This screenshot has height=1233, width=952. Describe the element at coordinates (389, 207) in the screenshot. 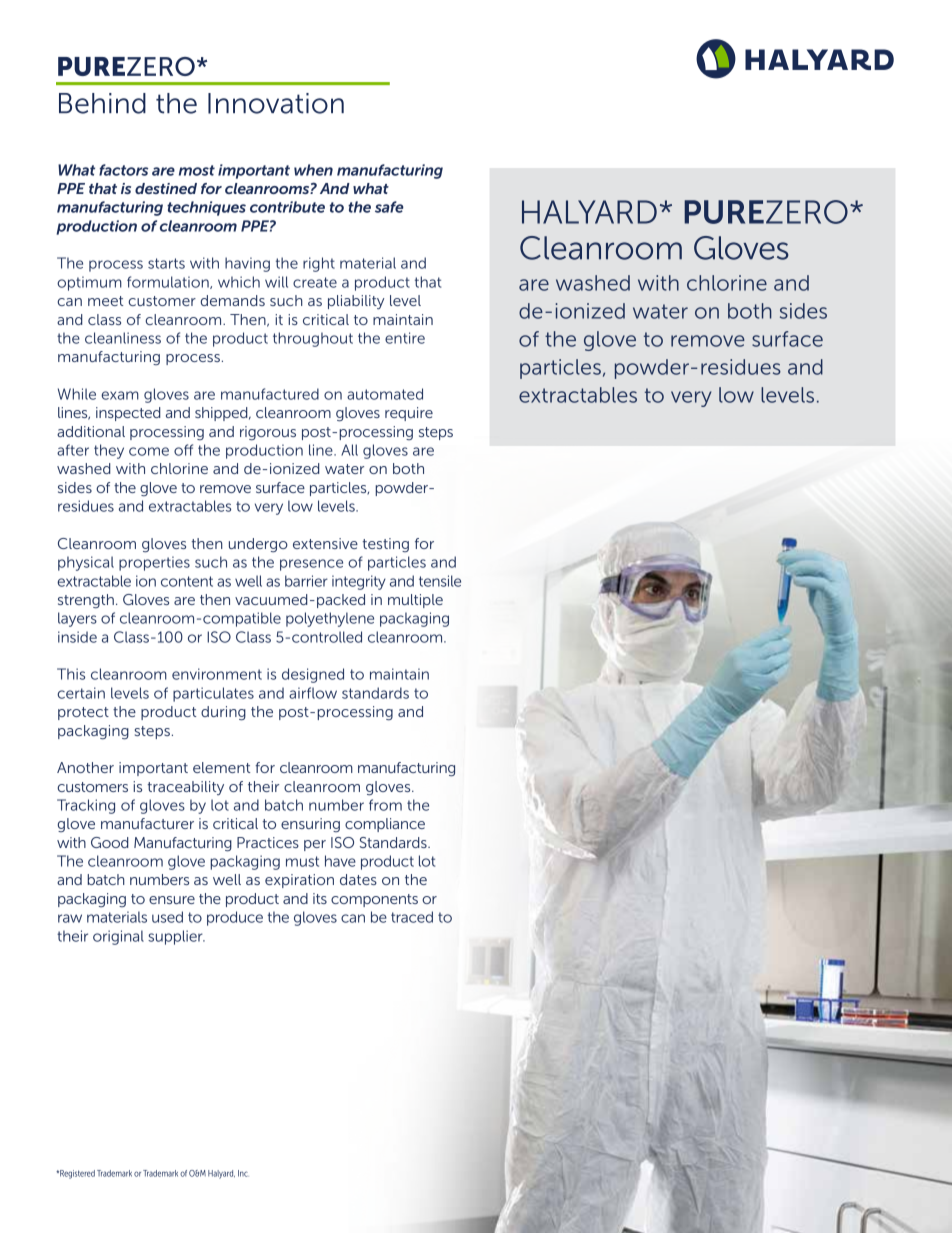

I see `safe` at that location.
